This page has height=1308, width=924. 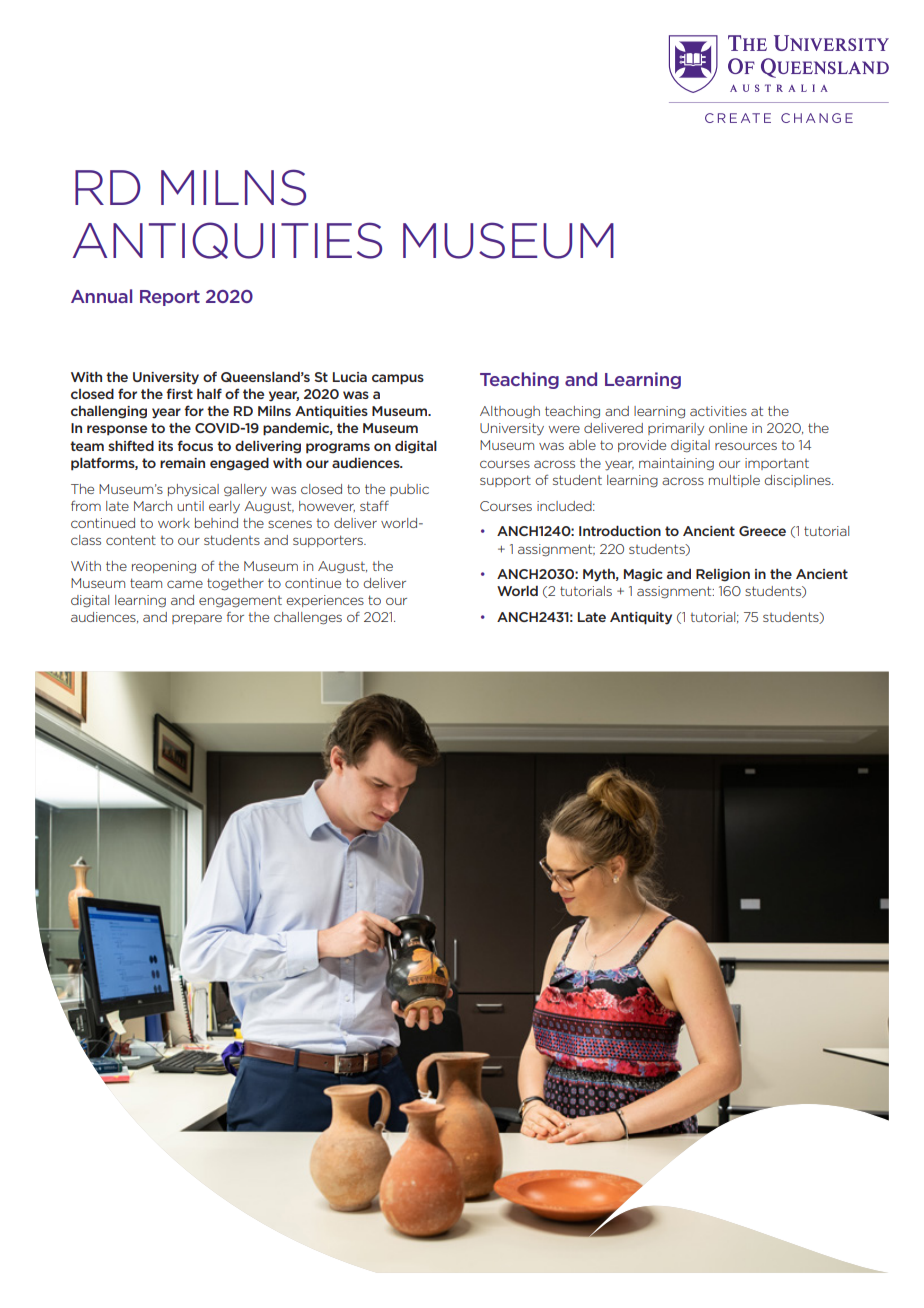 I want to click on prepare, so click(x=197, y=619).
